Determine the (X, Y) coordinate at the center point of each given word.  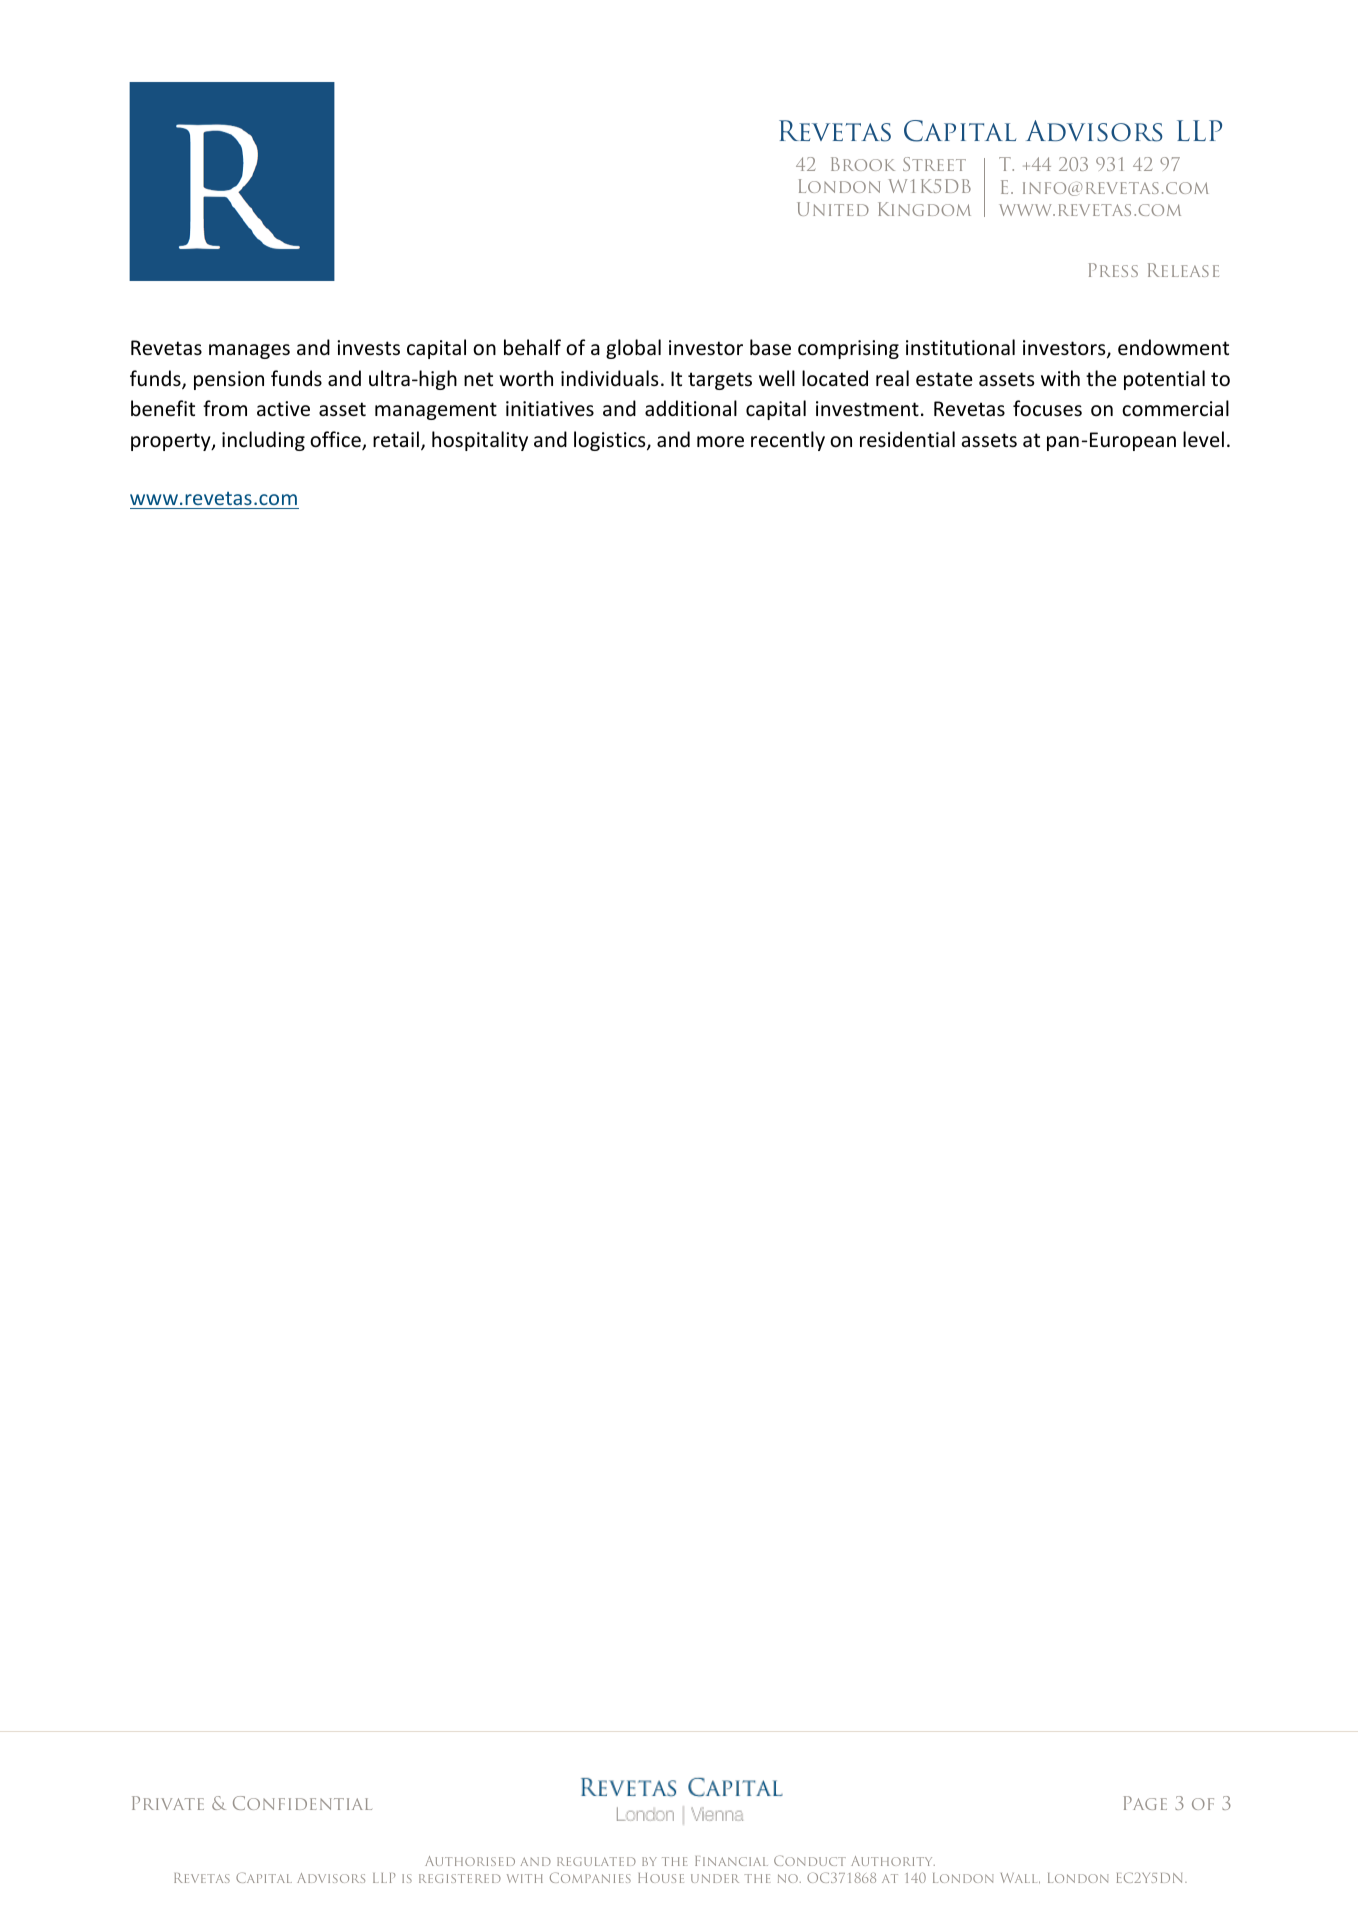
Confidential (302, 1803)
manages (249, 351)
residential (907, 439)
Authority (893, 1861)
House (661, 1878)
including (263, 441)
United (833, 209)
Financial (731, 1861)
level (1203, 439)
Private (168, 1803)
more (720, 442)
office (336, 440)
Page (1145, 1803)
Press (1113, 270)
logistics (611, 441)
